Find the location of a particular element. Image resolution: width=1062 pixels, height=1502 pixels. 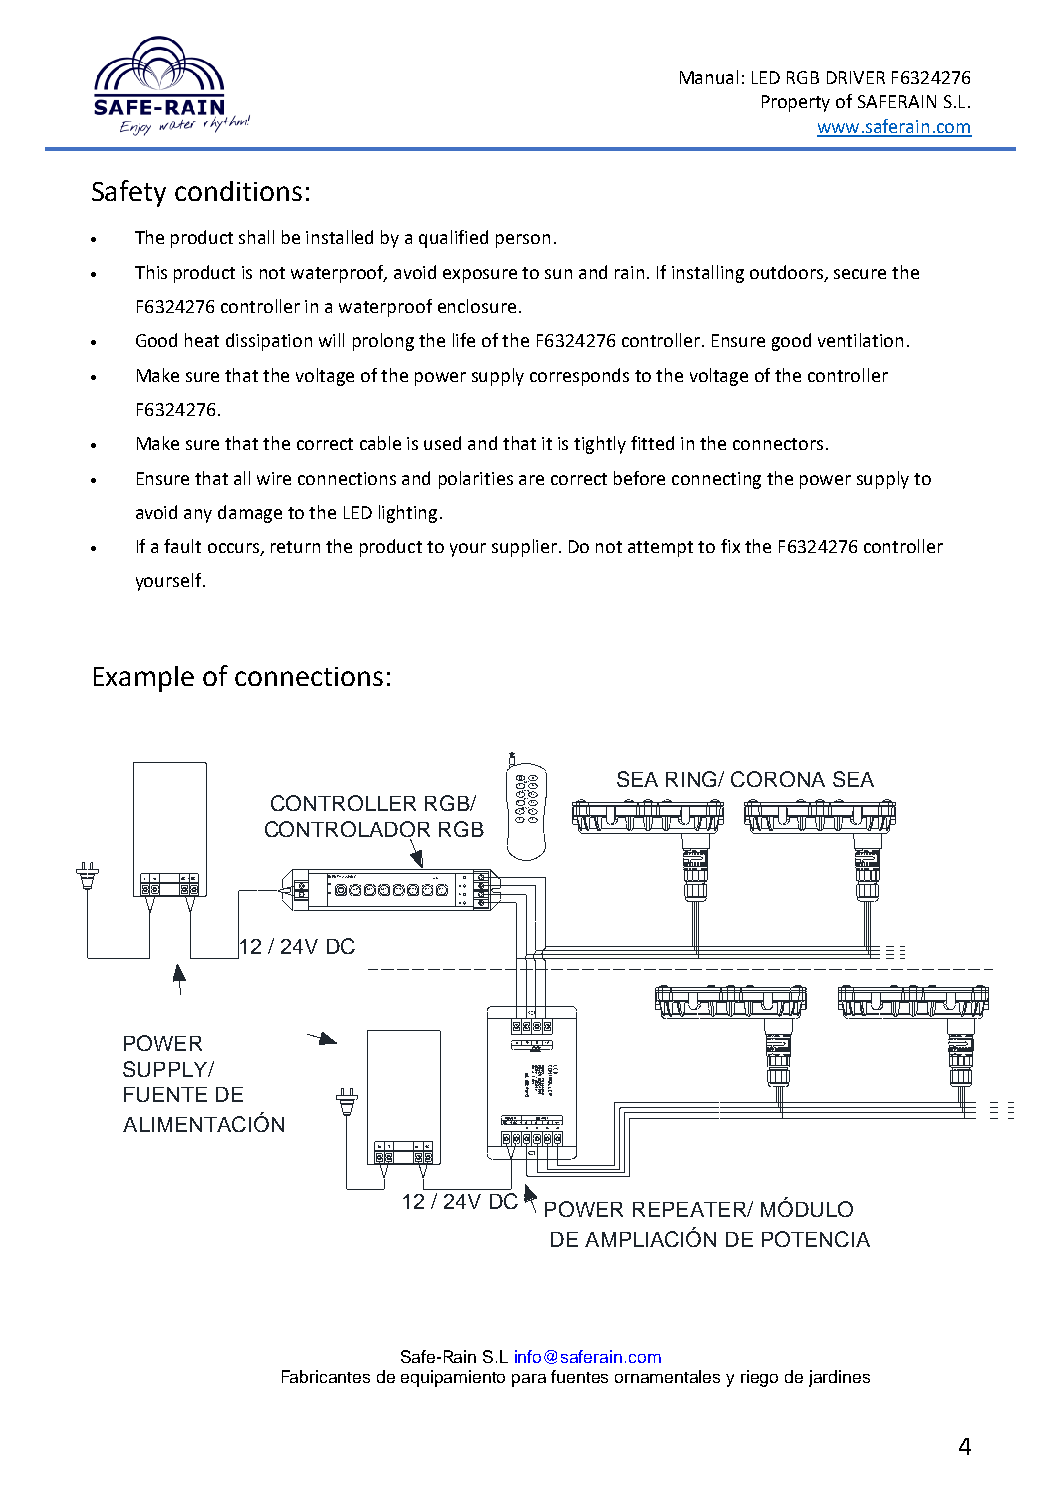

para is located at coordinates (529, 1380).
